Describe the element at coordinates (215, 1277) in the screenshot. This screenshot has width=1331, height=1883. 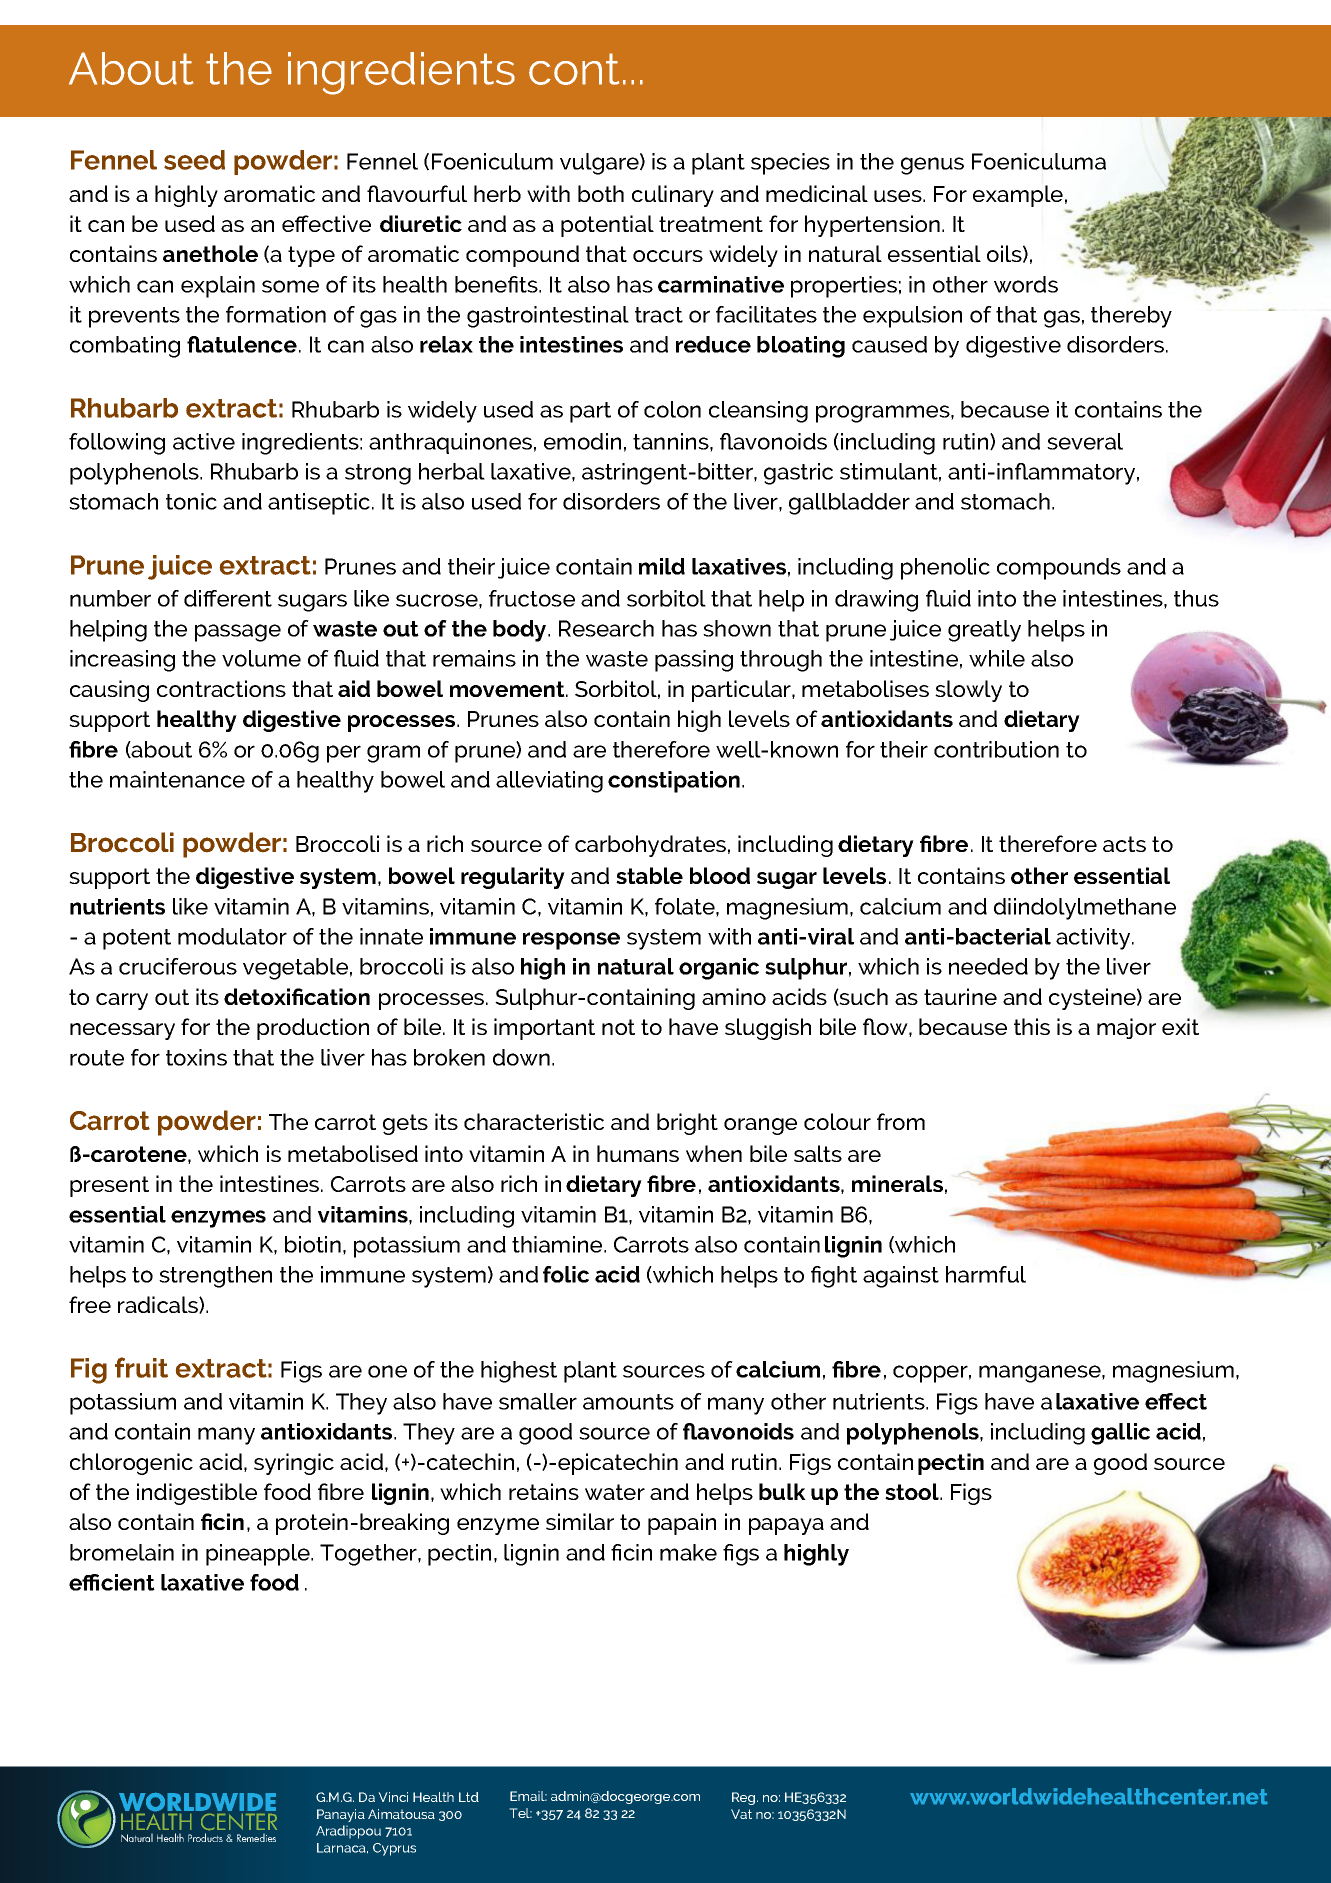
I see `strengthen` at that location.
